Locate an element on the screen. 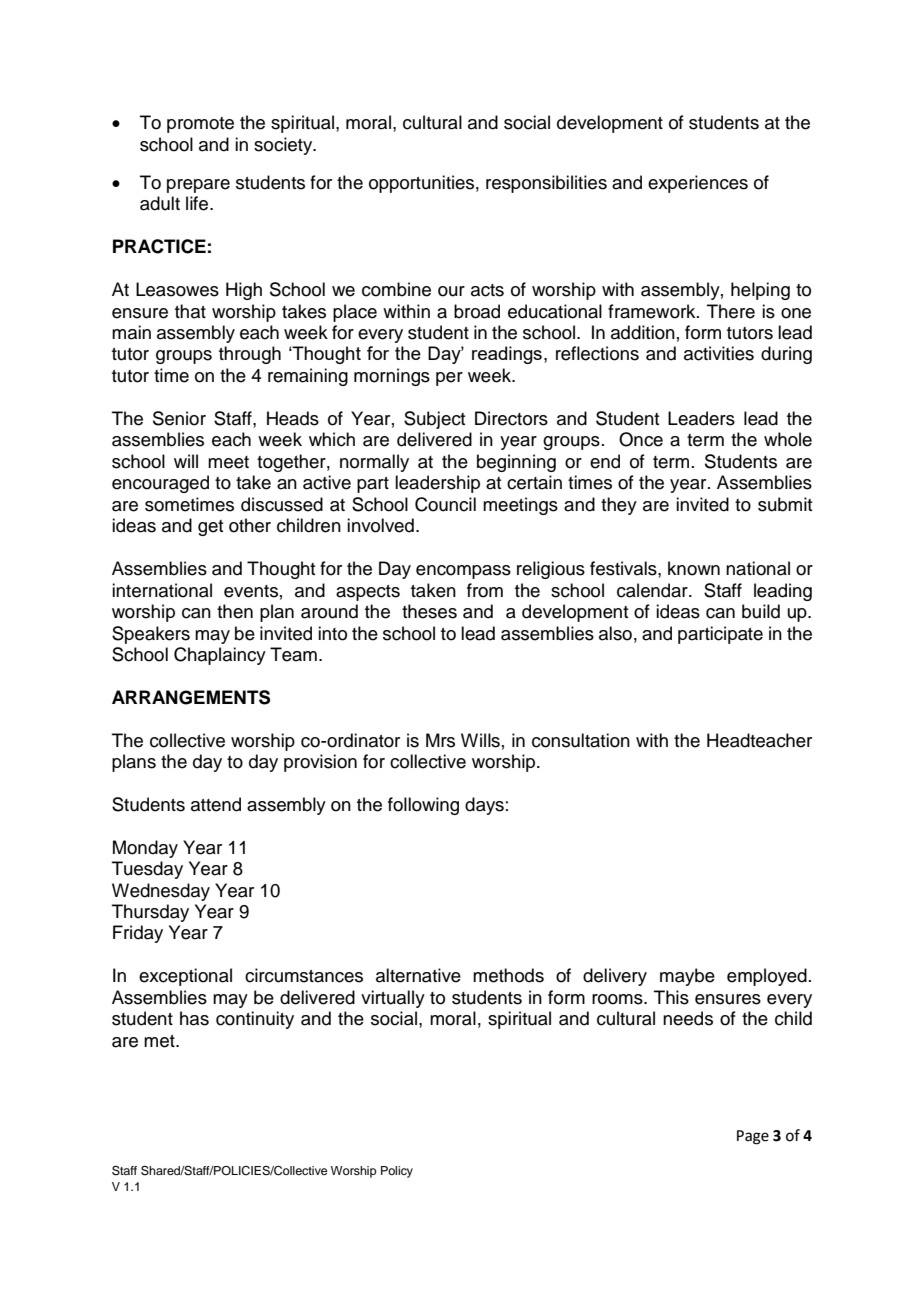  responsibilities is located at coordinates (546, 184).
